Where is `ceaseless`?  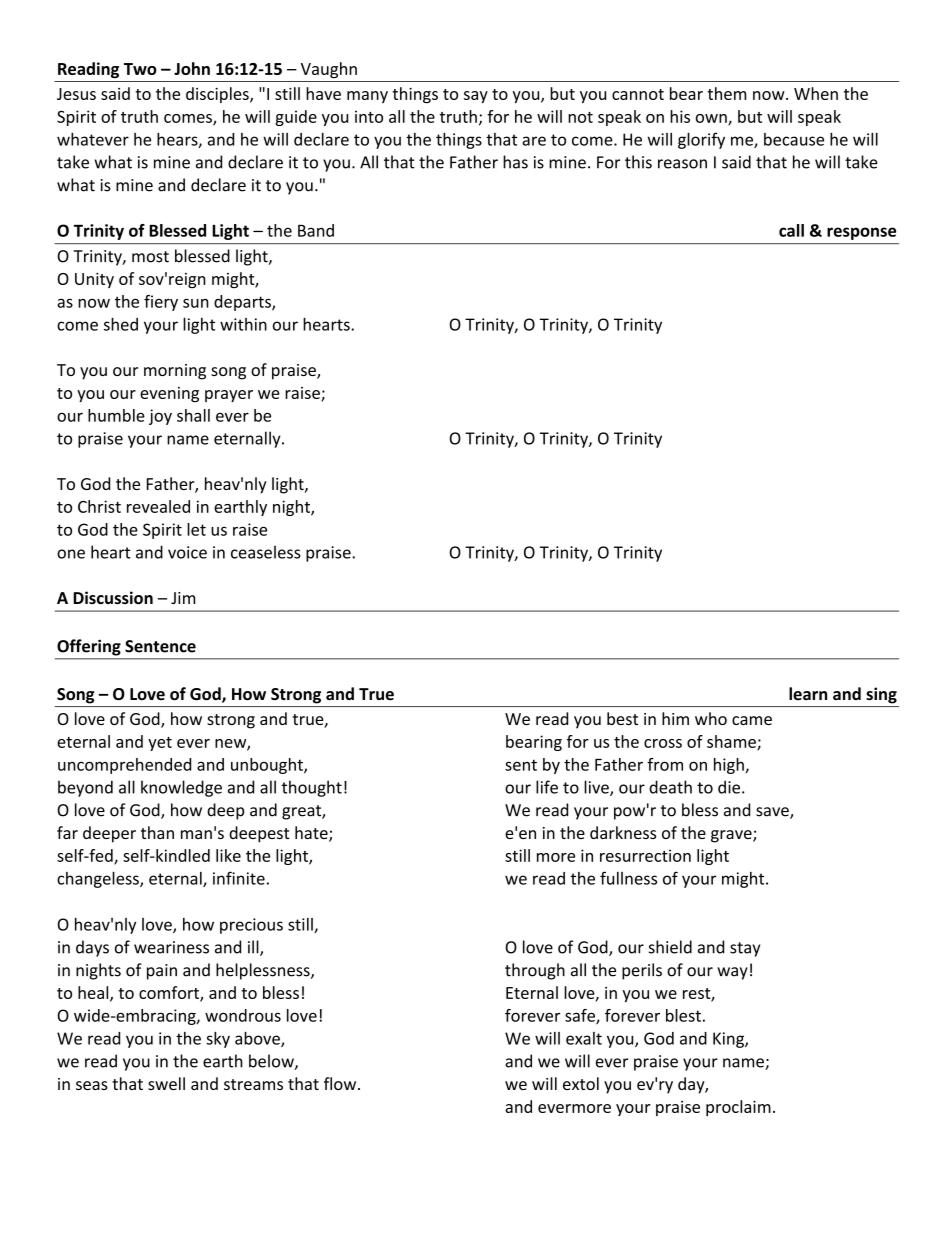 ceaseless is located at coordinates (266, 552).
